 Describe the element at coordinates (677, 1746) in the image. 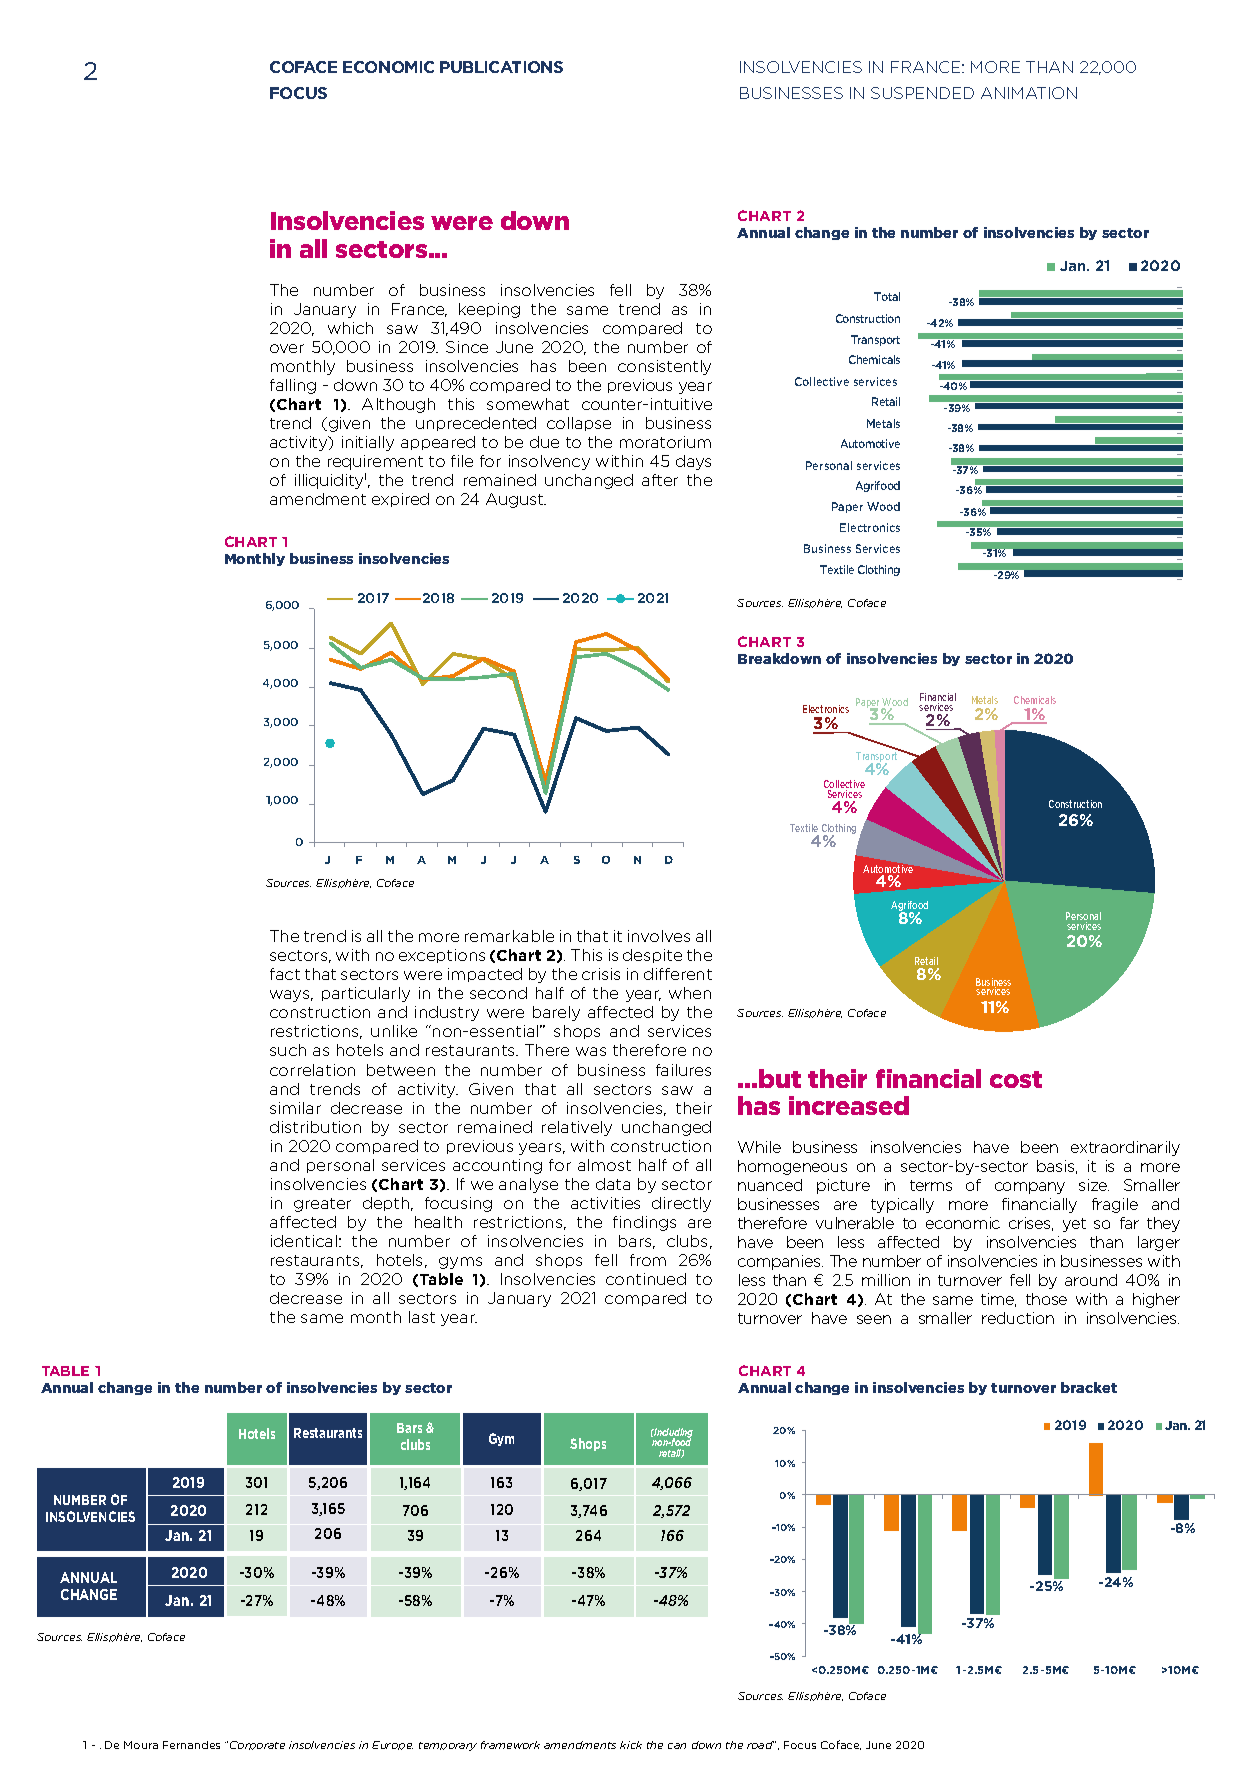

I see `can` at that location.
